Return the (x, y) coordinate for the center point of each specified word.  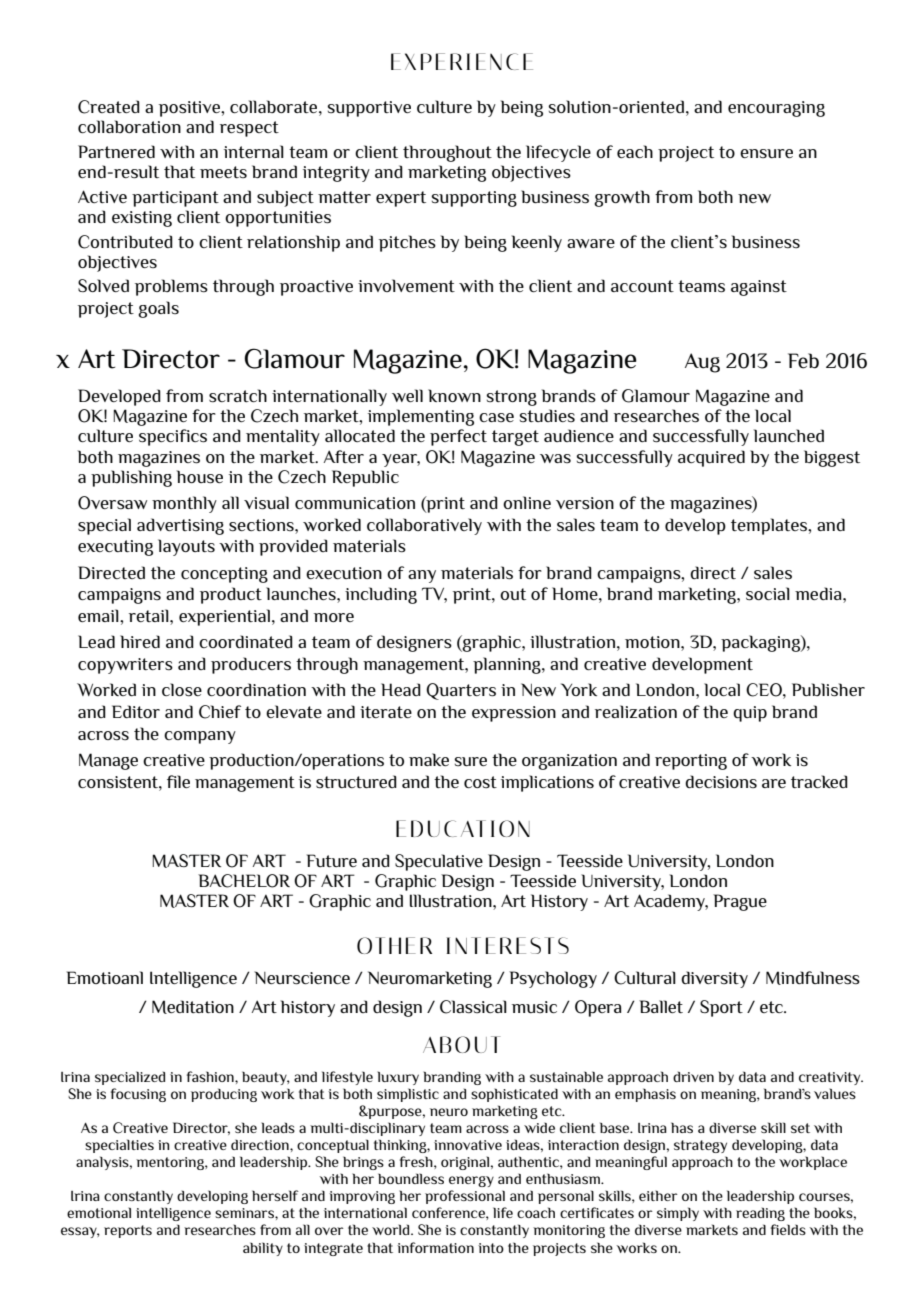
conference (449, 1212)
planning (508, 665)
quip (750, 714)
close (182, 690)
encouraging (776, 109)
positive (190, 109)
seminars (245, 1213)
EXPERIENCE (462, 61)
